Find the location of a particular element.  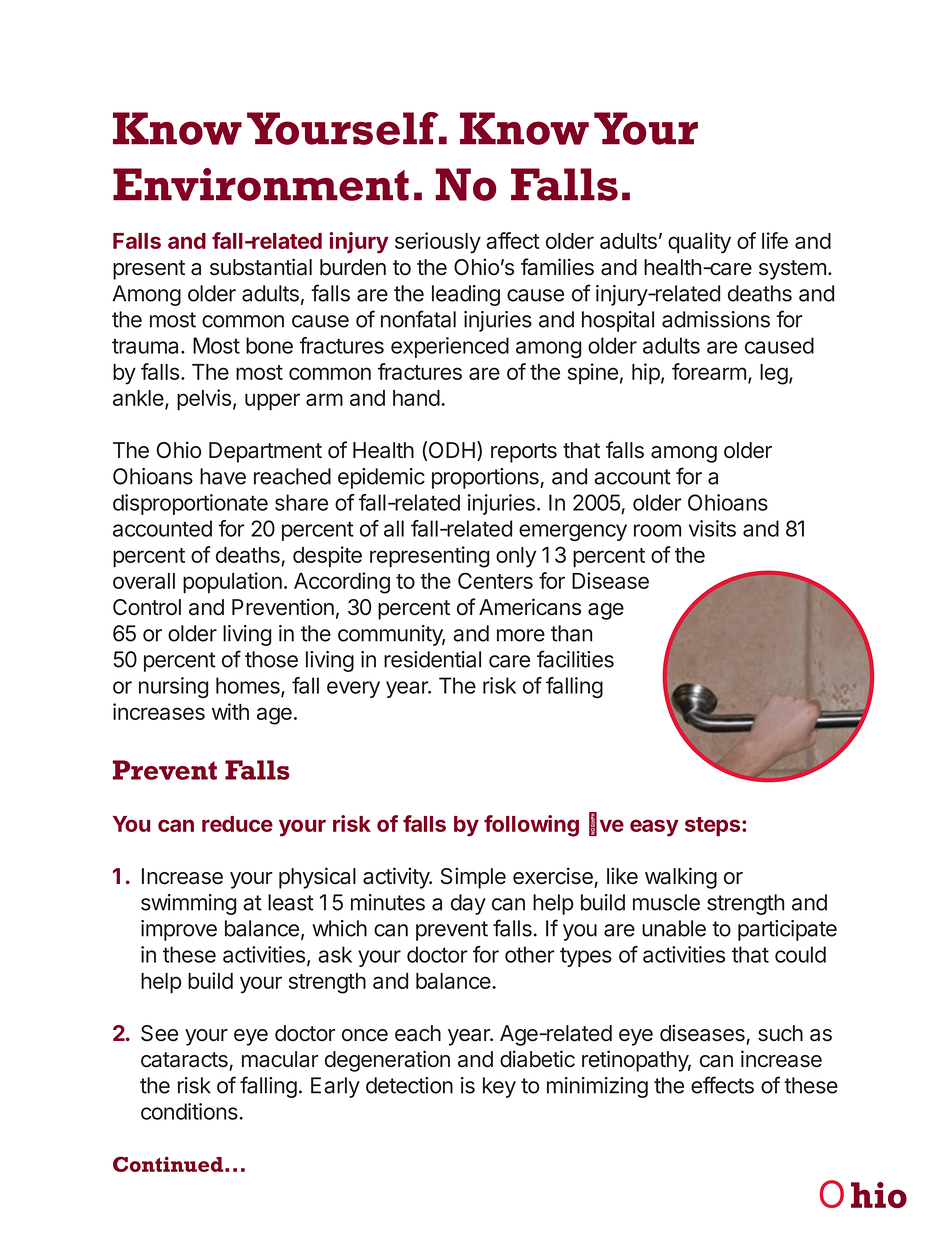

disproportionate is located at coordinates (190, 504).
